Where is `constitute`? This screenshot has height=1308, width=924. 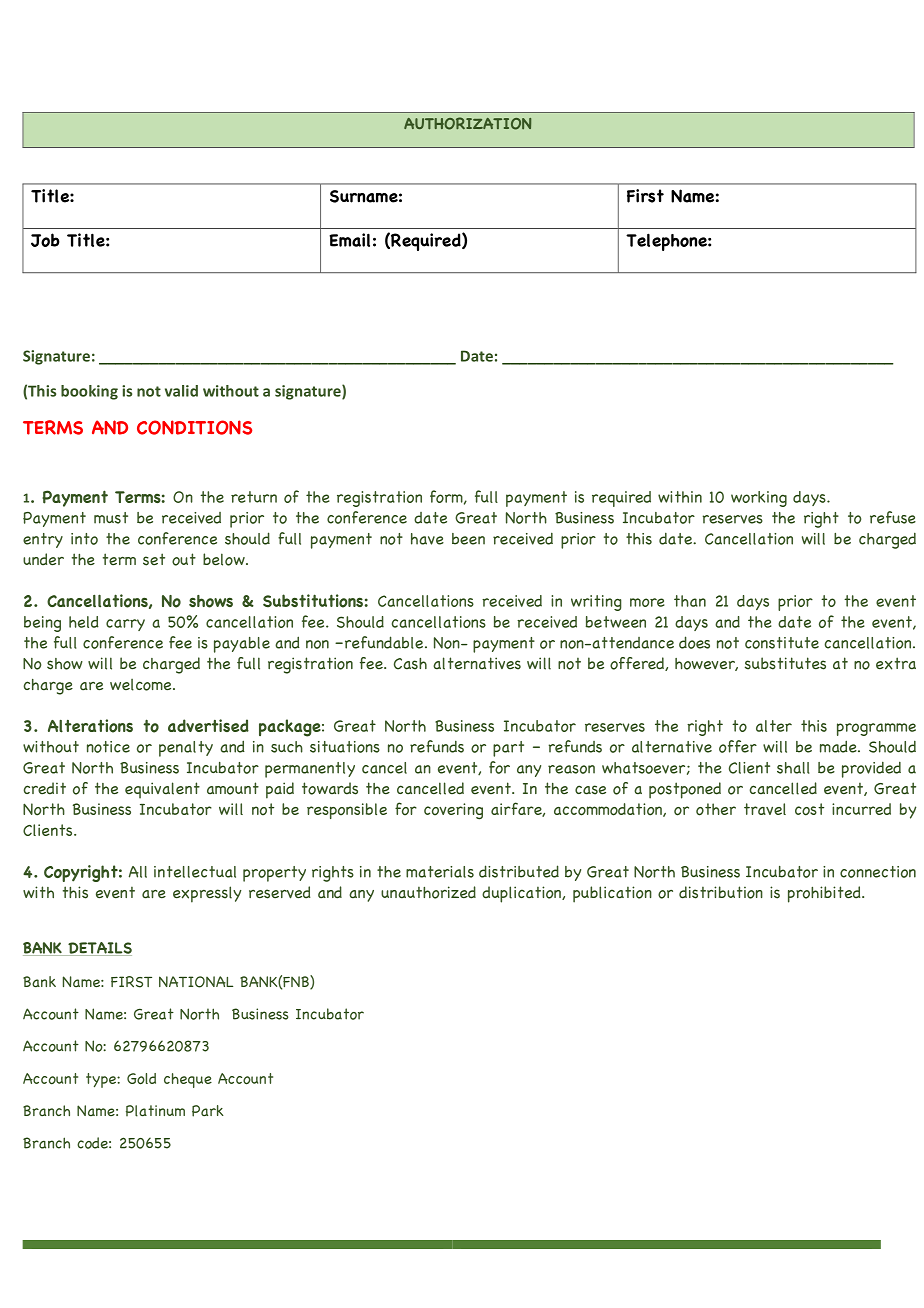 constitute is located at coordinates (782, 643).
